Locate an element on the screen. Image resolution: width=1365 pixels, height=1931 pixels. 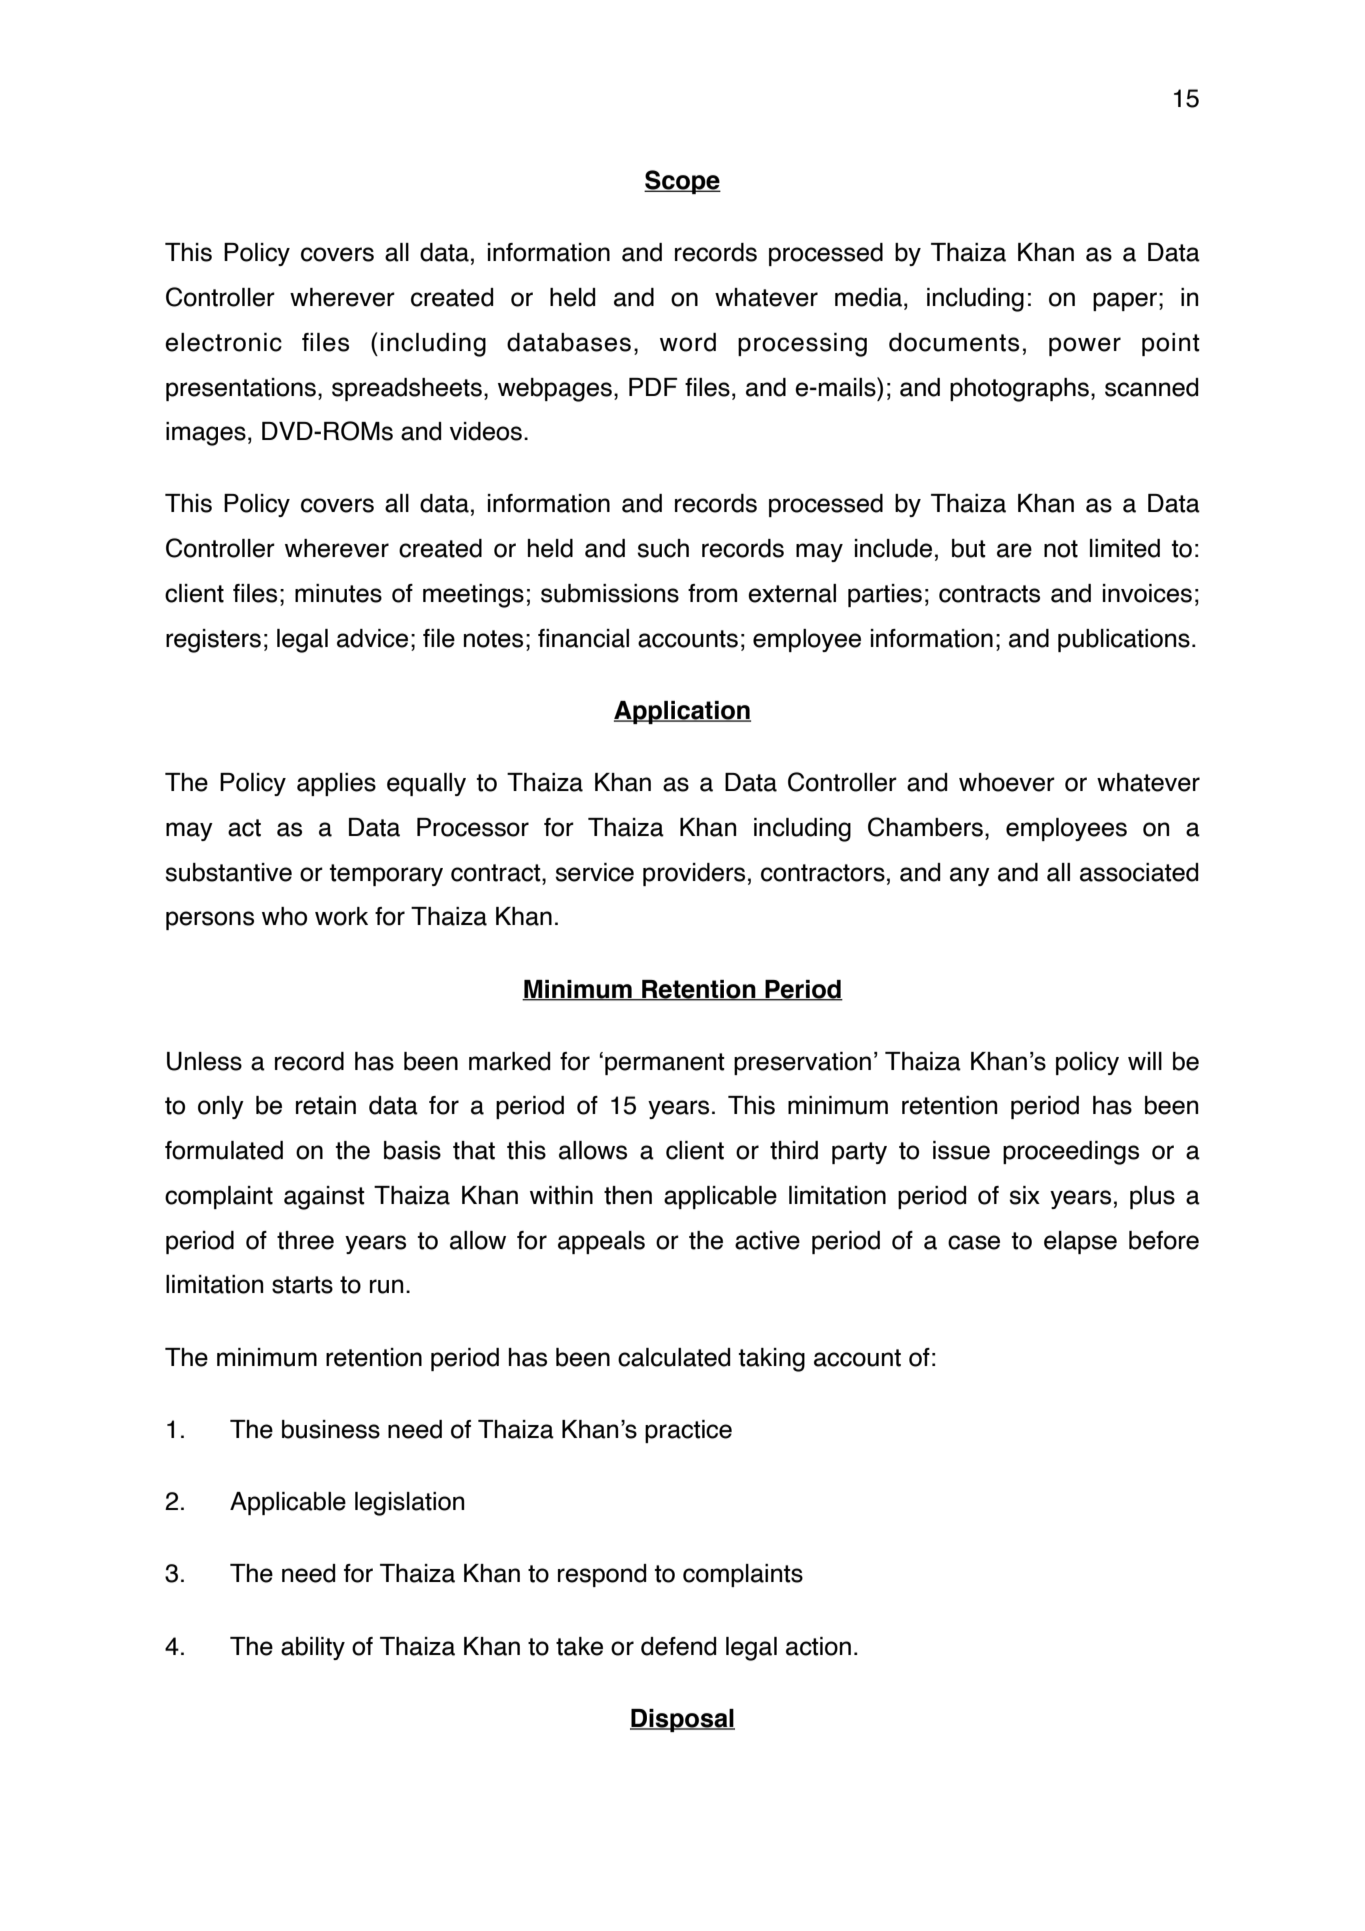
ability is located at coordinates (313, 1648).
